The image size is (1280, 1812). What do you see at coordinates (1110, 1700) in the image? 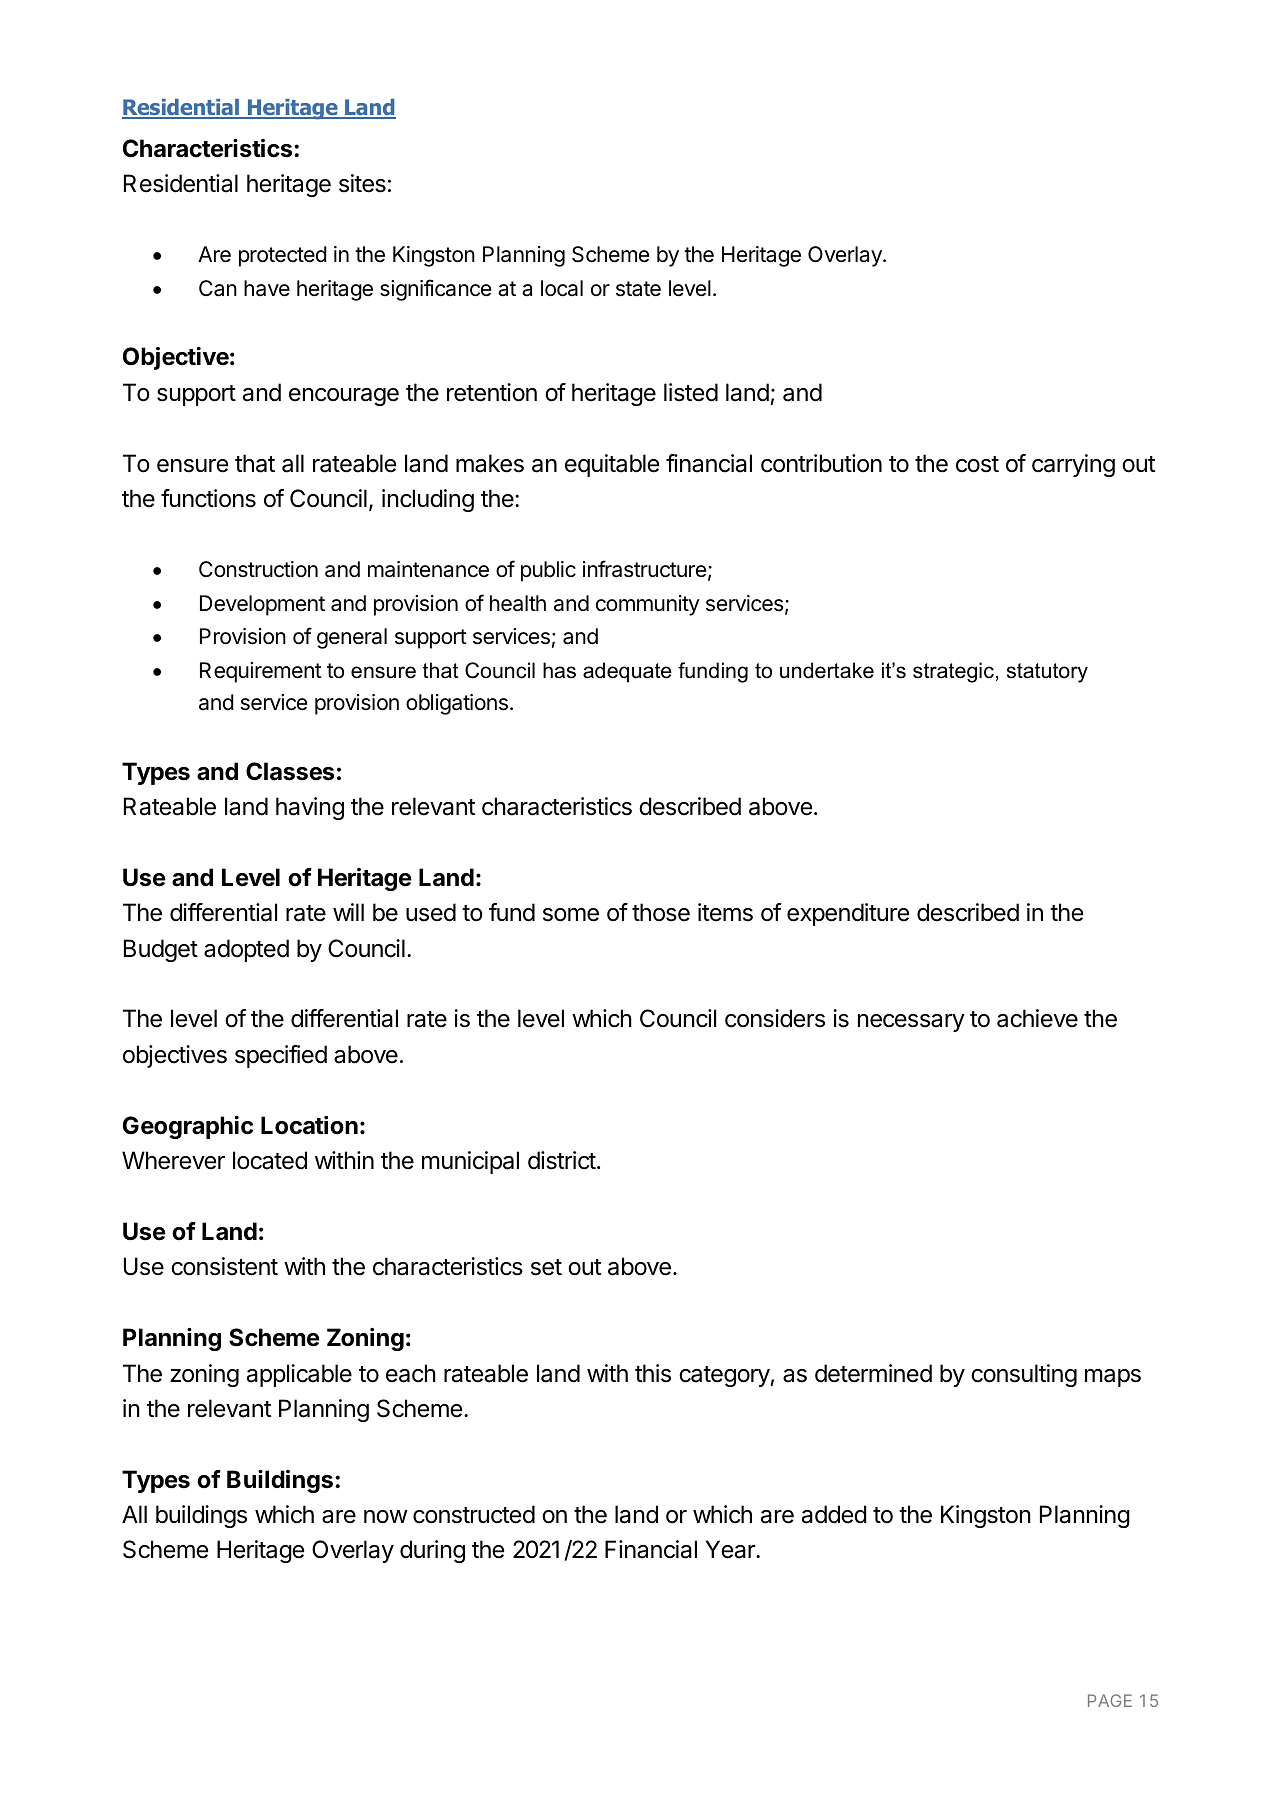
I see `PAGE` at bounding box center [1110, 1700].
